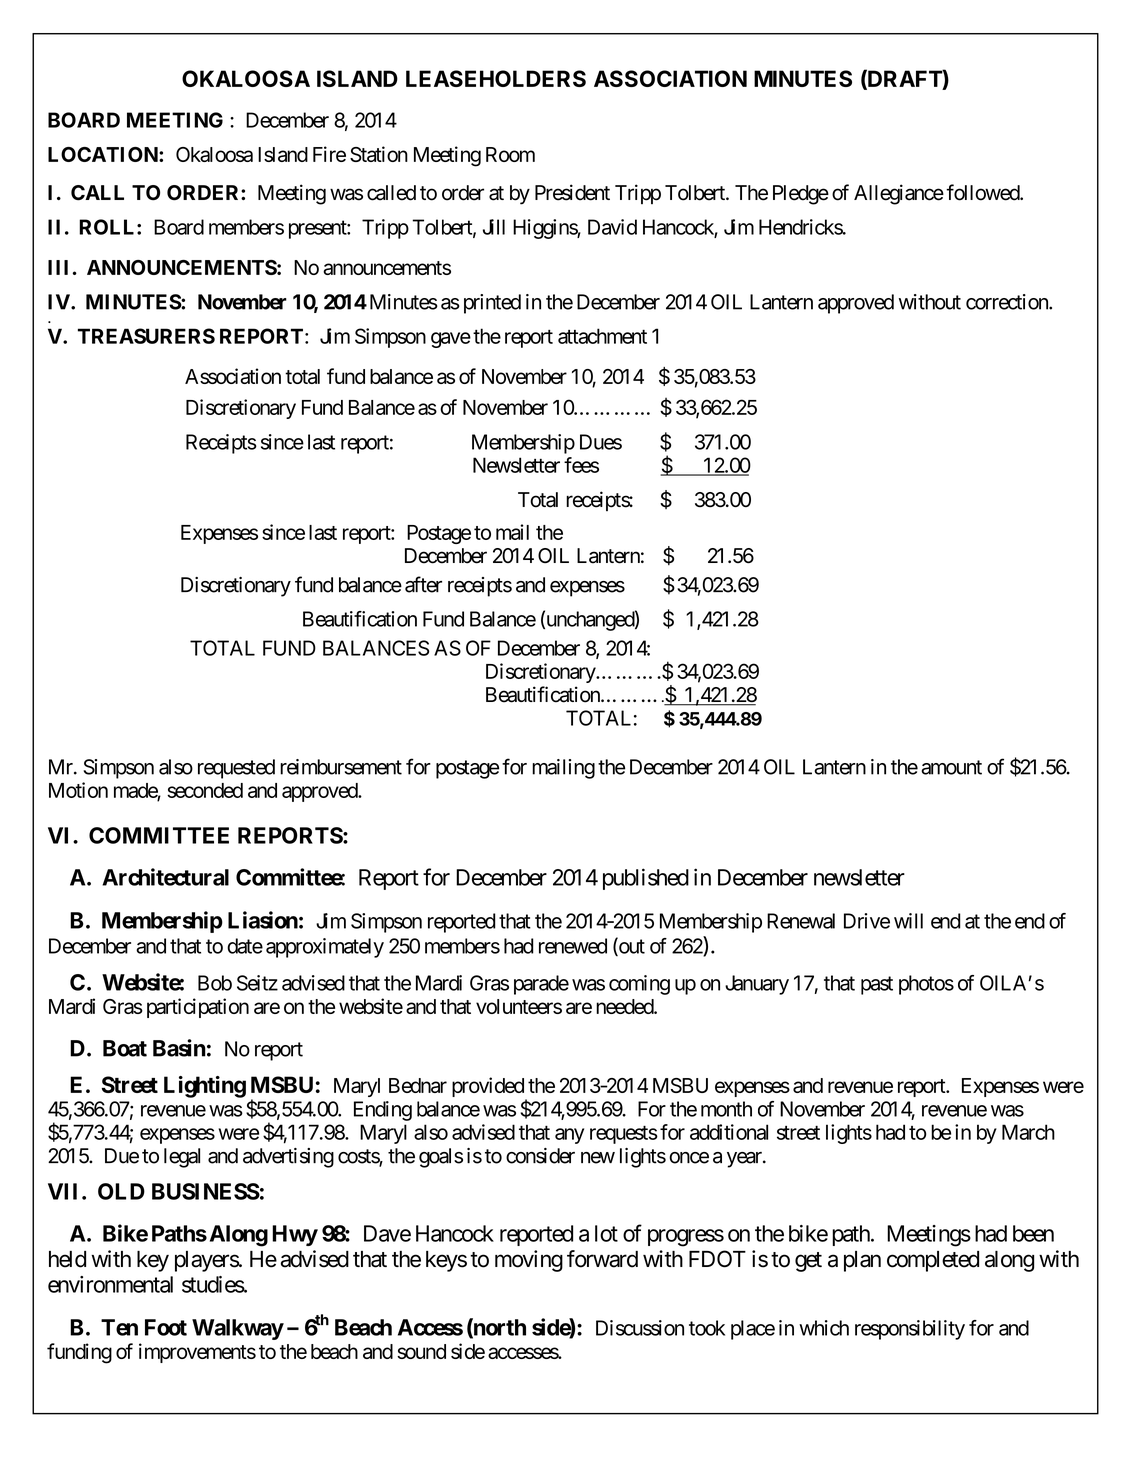 Image resolution: width=1131 pixels, height=1463 pixels. Describe the element at coordinates (640, 1328) in the page. I see `Discussion` at that location.
